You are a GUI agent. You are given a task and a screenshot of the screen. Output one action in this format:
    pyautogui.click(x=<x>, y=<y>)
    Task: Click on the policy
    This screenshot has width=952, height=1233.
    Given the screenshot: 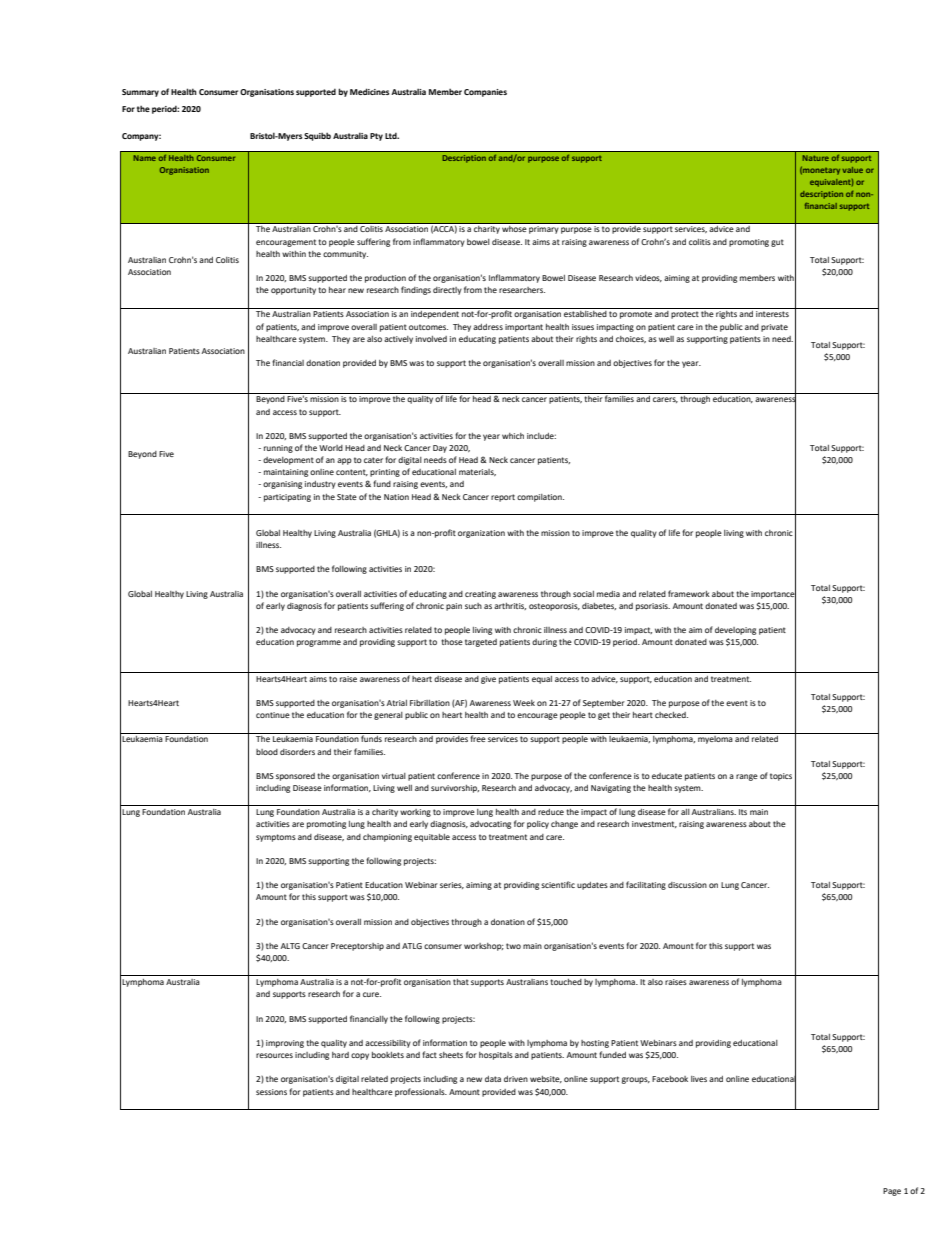 What is the action you would take?
    pyautogui.click(x=538, y=825)
